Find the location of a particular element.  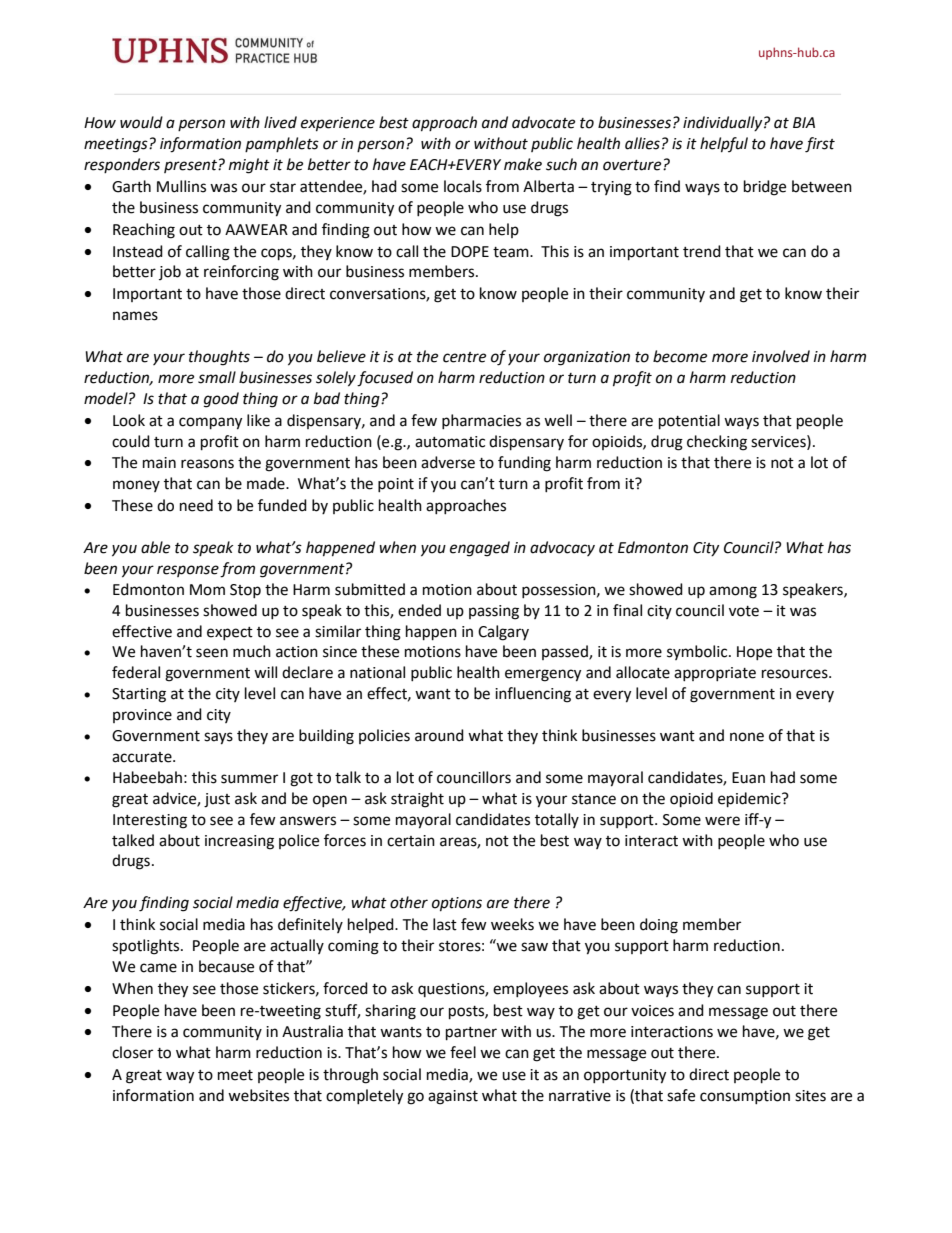

Mom is located at coordinates (207, 590).
